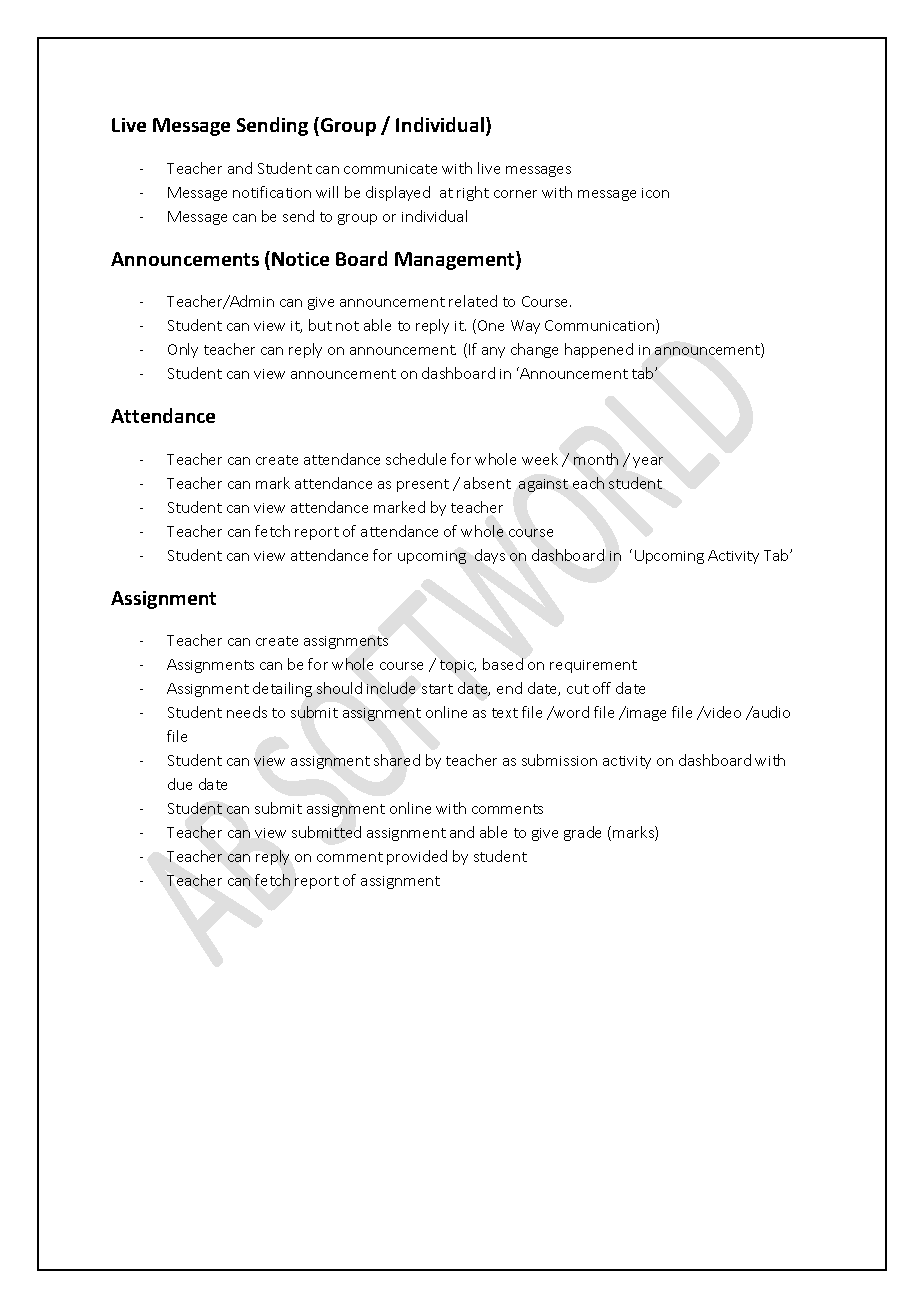 This screenshot has height=1308, width=924. I want to click on icon, so click(655, 193).
